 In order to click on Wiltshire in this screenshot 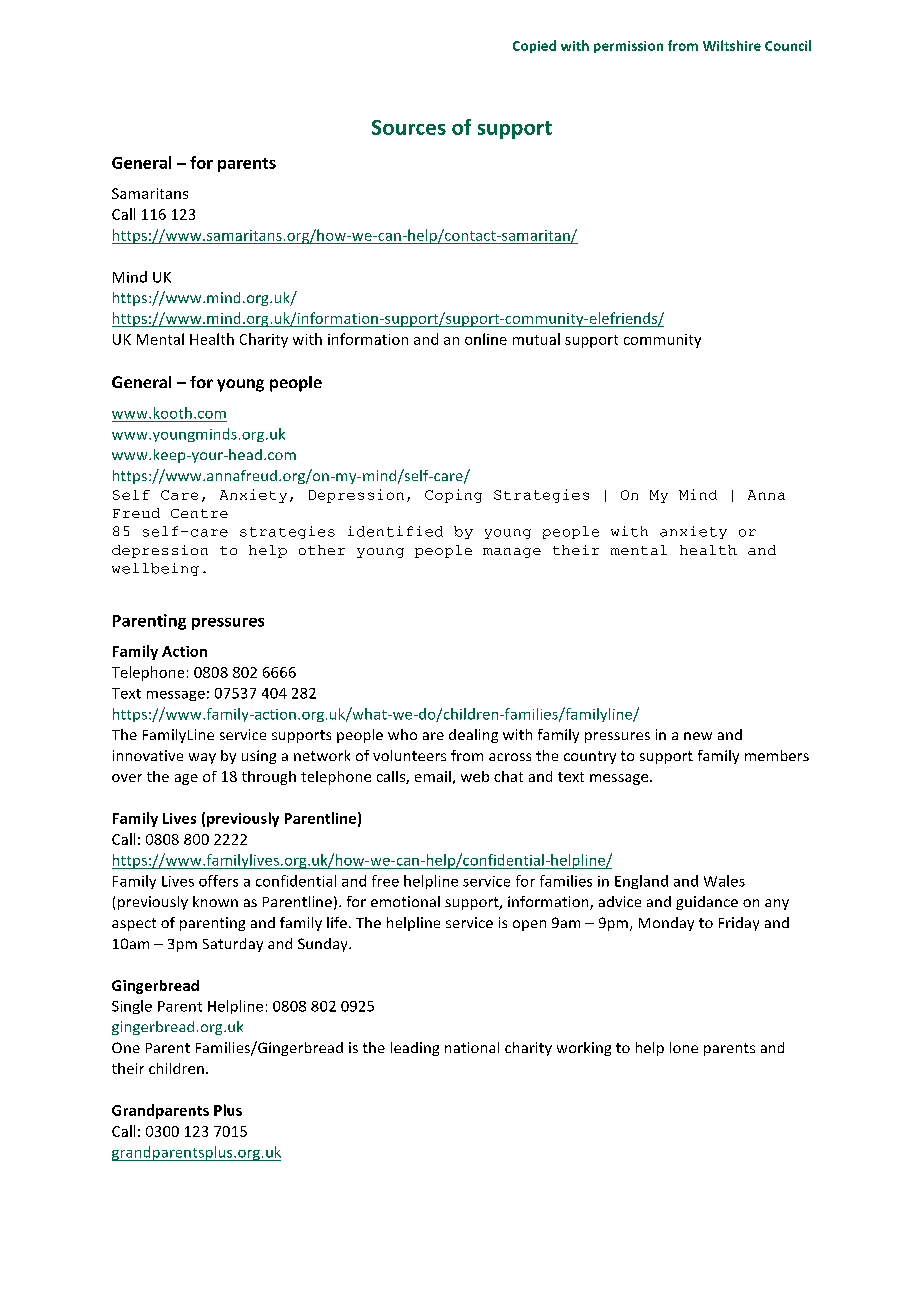, I will do `click(732, 45)`.
